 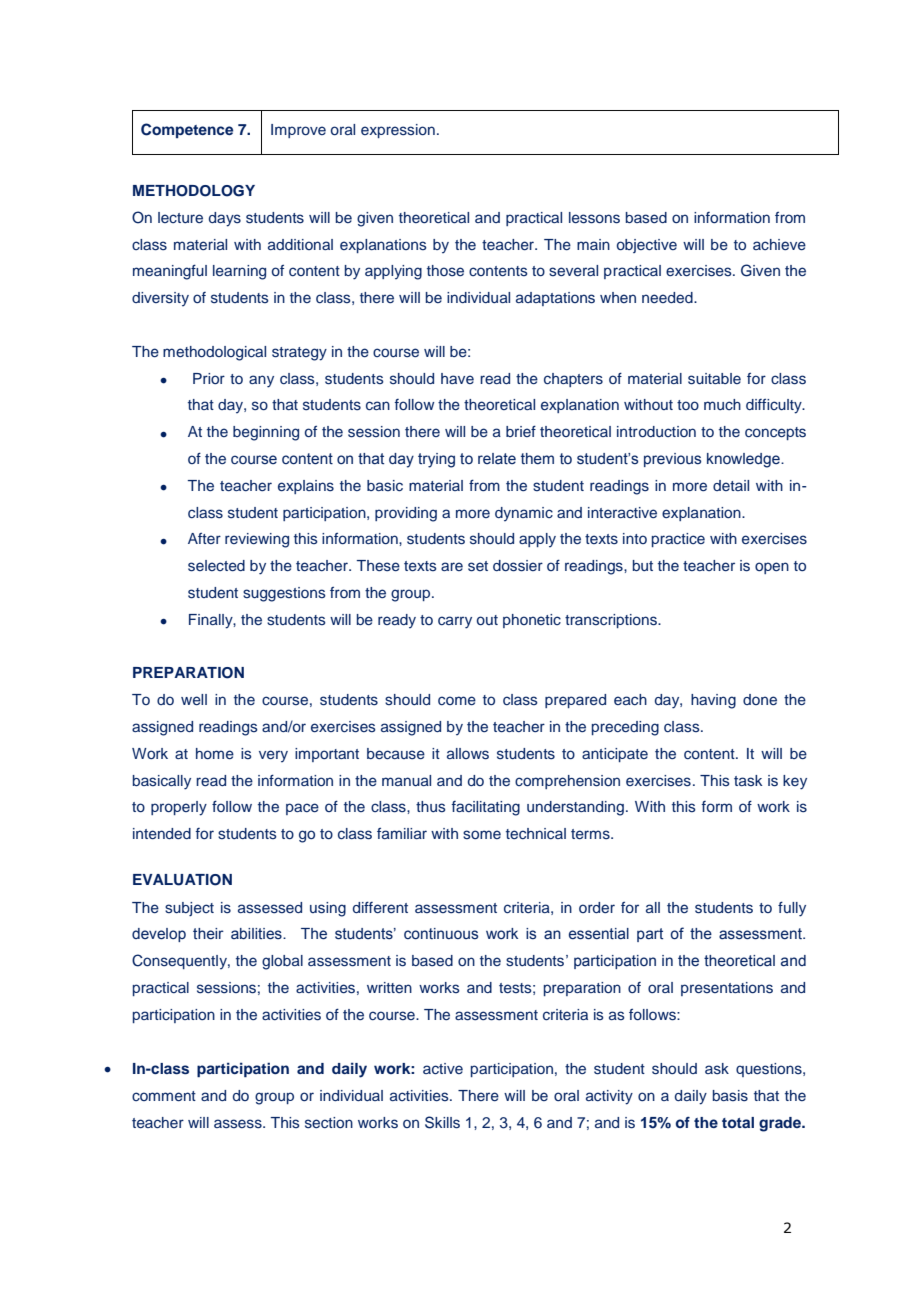 What do you see at coordinates (284, 594) in the screenshot?
I see `suggestions` at bounding box center [284, 594].
